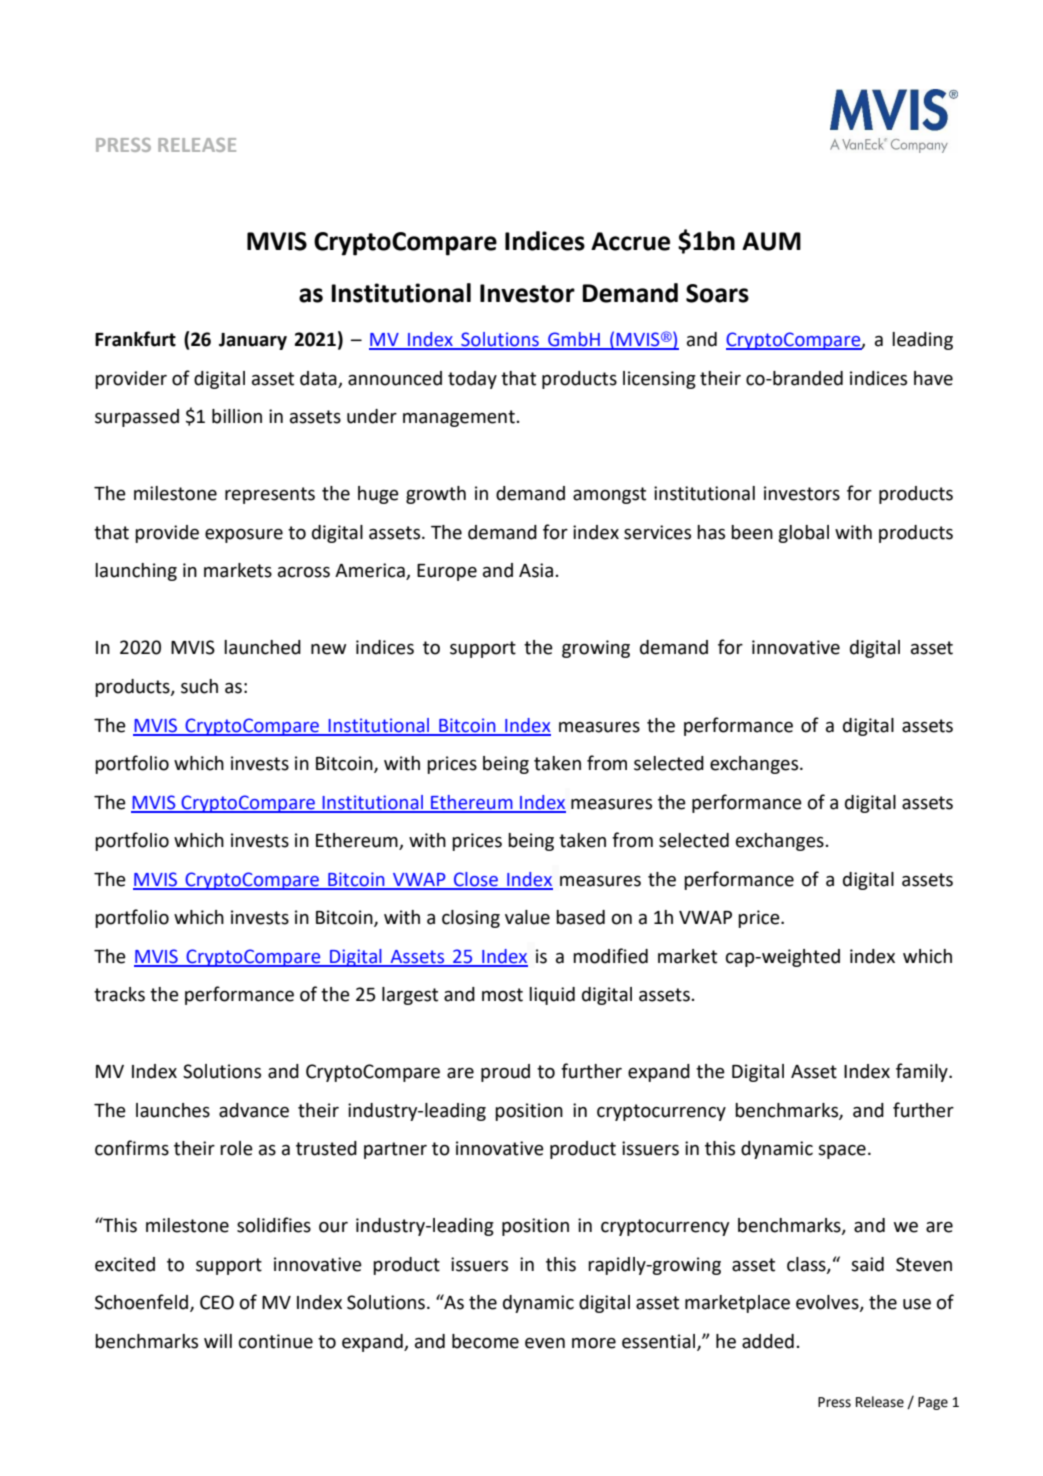  Describe the element at coordinates (199, 686) in the screenshot. I see `such` at that location.
